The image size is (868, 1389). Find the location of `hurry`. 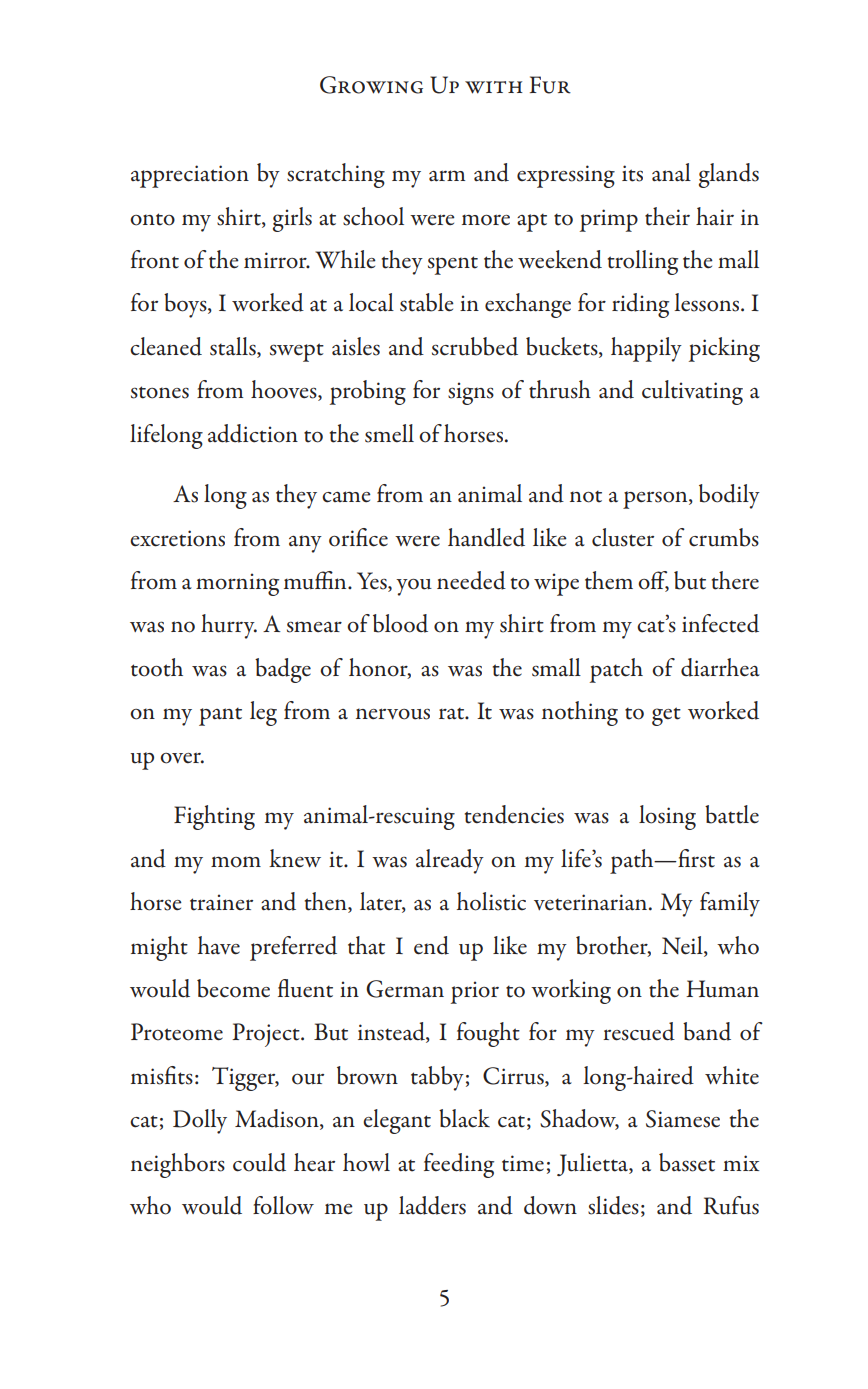

hurry is located at coordinates (229, 626).
